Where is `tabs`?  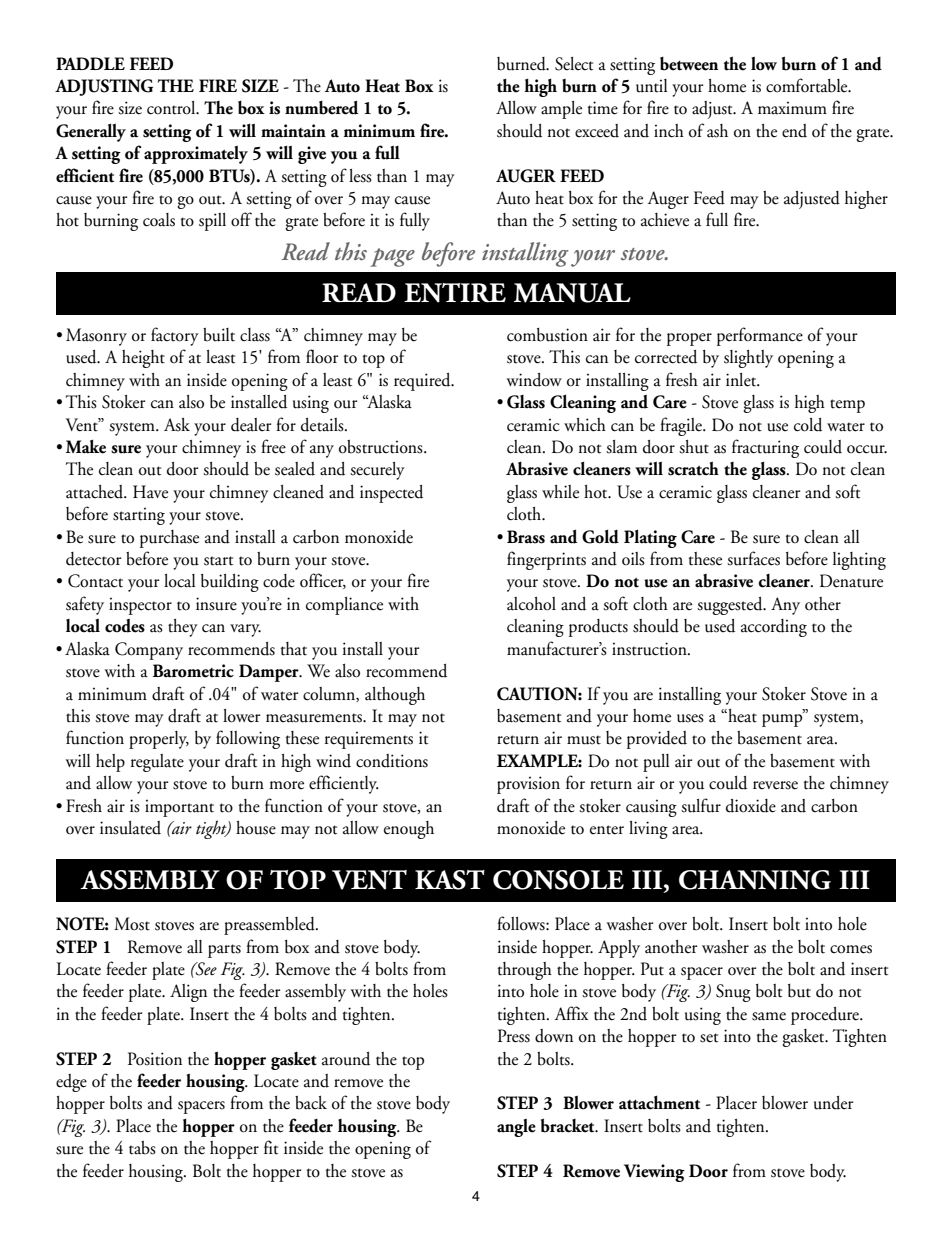 tabs is located at coordinates (142, 1148).
